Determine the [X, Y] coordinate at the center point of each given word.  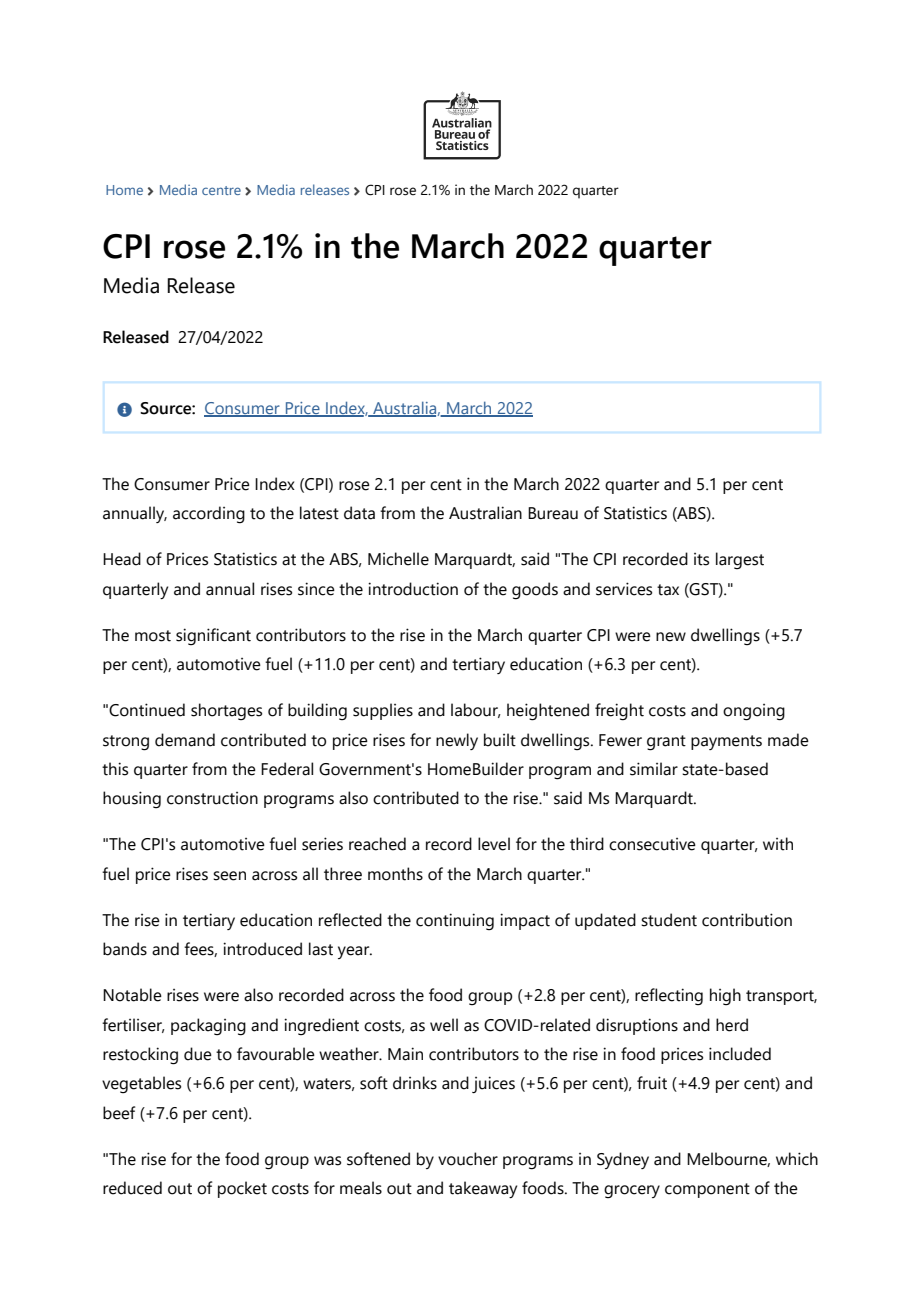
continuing [455, 922]
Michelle [398, 559]
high [725, 997]
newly [457, 741]
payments [726, 742]
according [209, 515]
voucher [468, 1159]
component [707, 1190]
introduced [262, 949]
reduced [132, 1188]
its [701, 559]
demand [185, 740]
